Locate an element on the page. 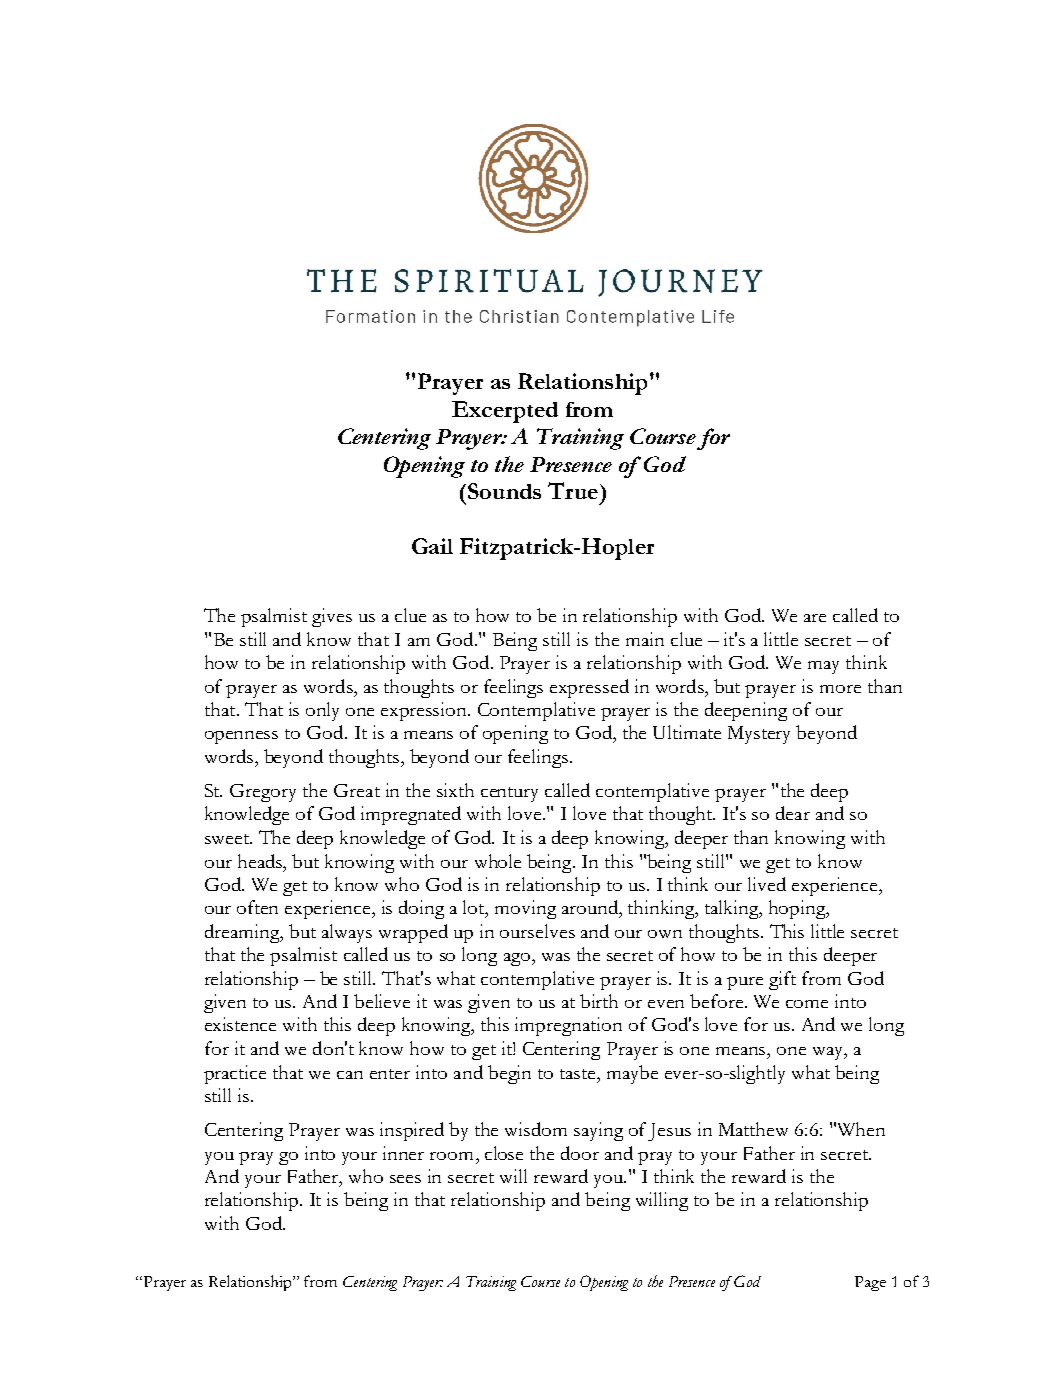 The height and width of the image is (1377, 1064). Excerpted is located at coordinates (505, 412).
